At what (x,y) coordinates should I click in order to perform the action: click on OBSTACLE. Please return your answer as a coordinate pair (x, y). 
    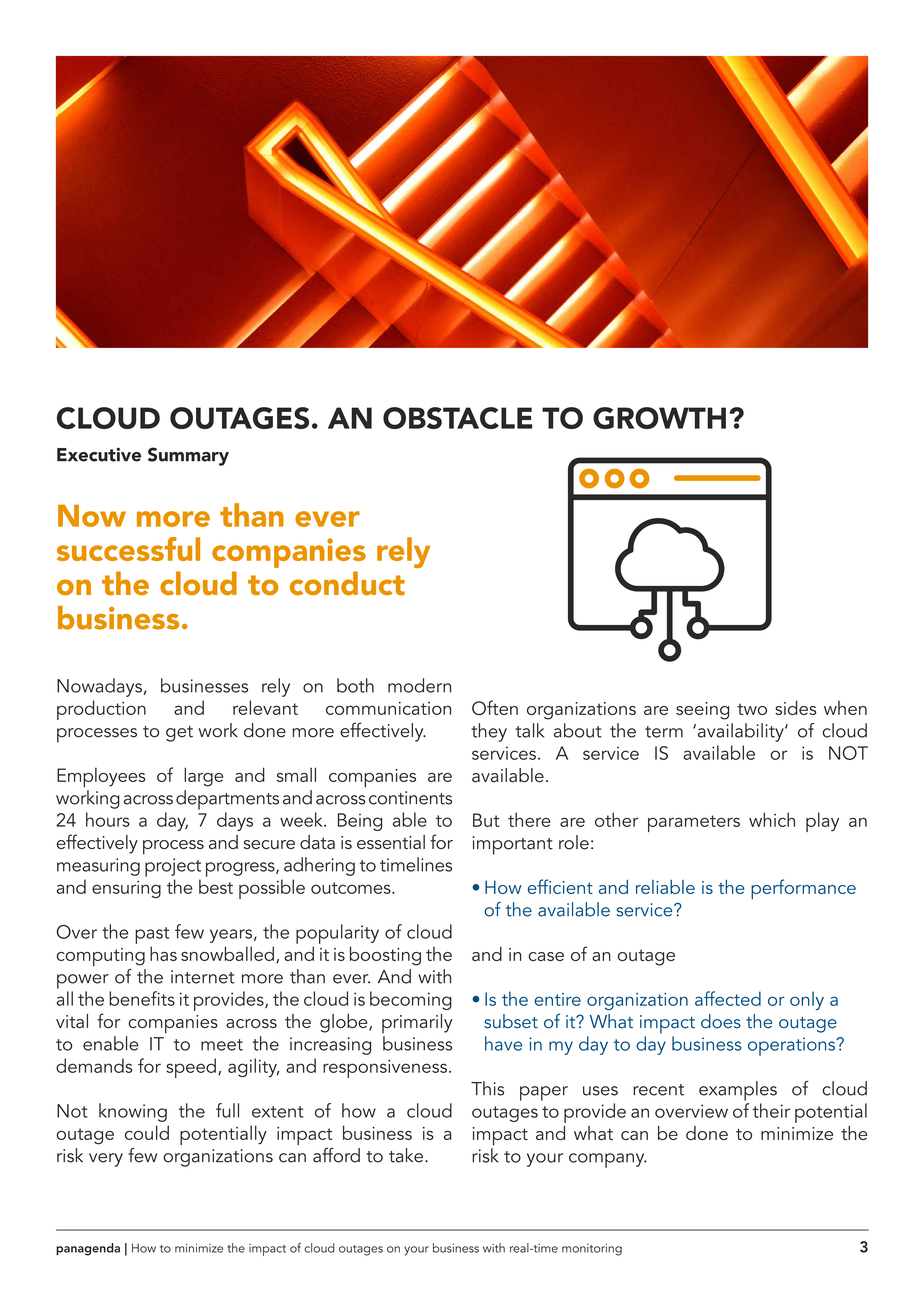
    Looking at the image, I should click on (457, 418).
